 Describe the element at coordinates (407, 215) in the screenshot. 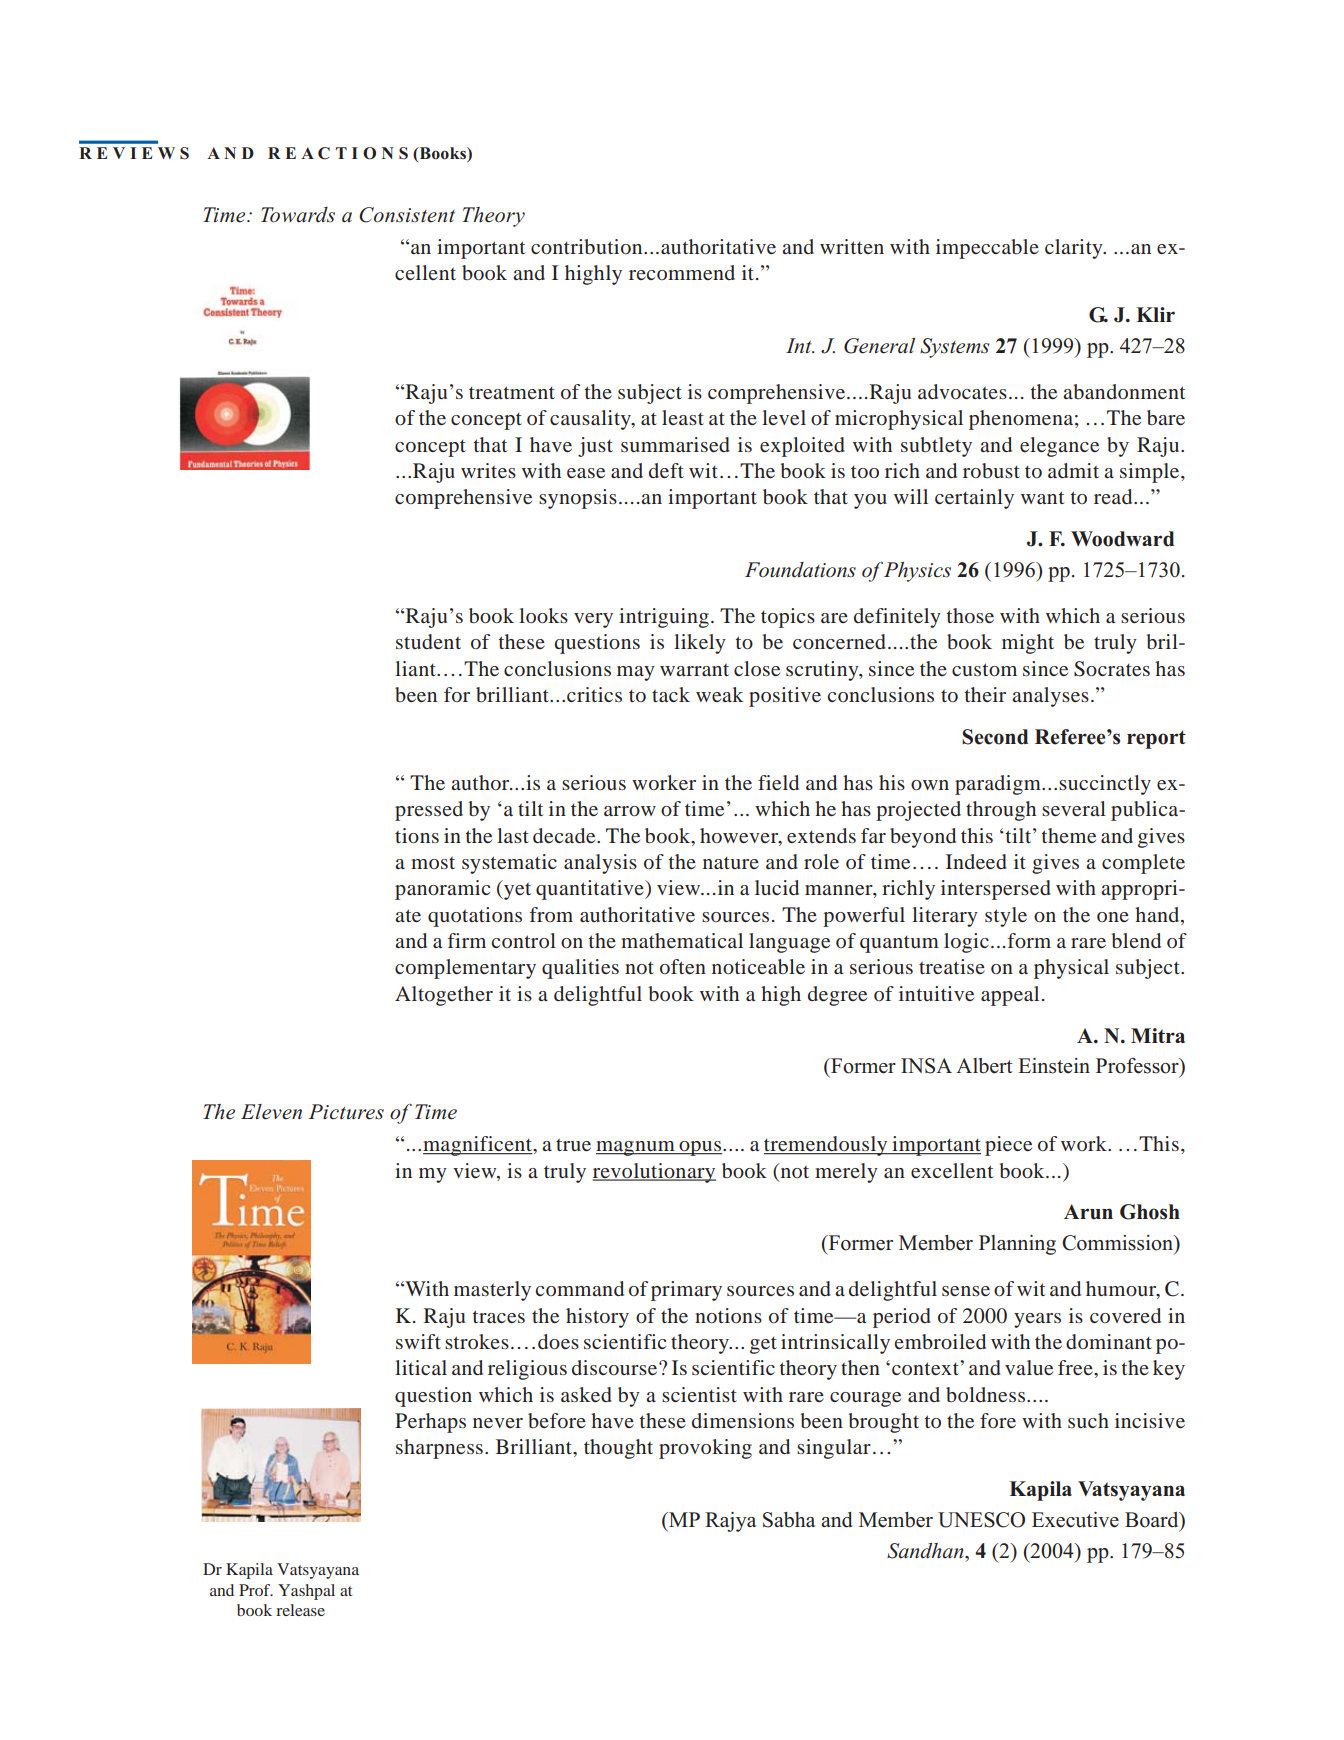

I see `Consistent` at that location.
